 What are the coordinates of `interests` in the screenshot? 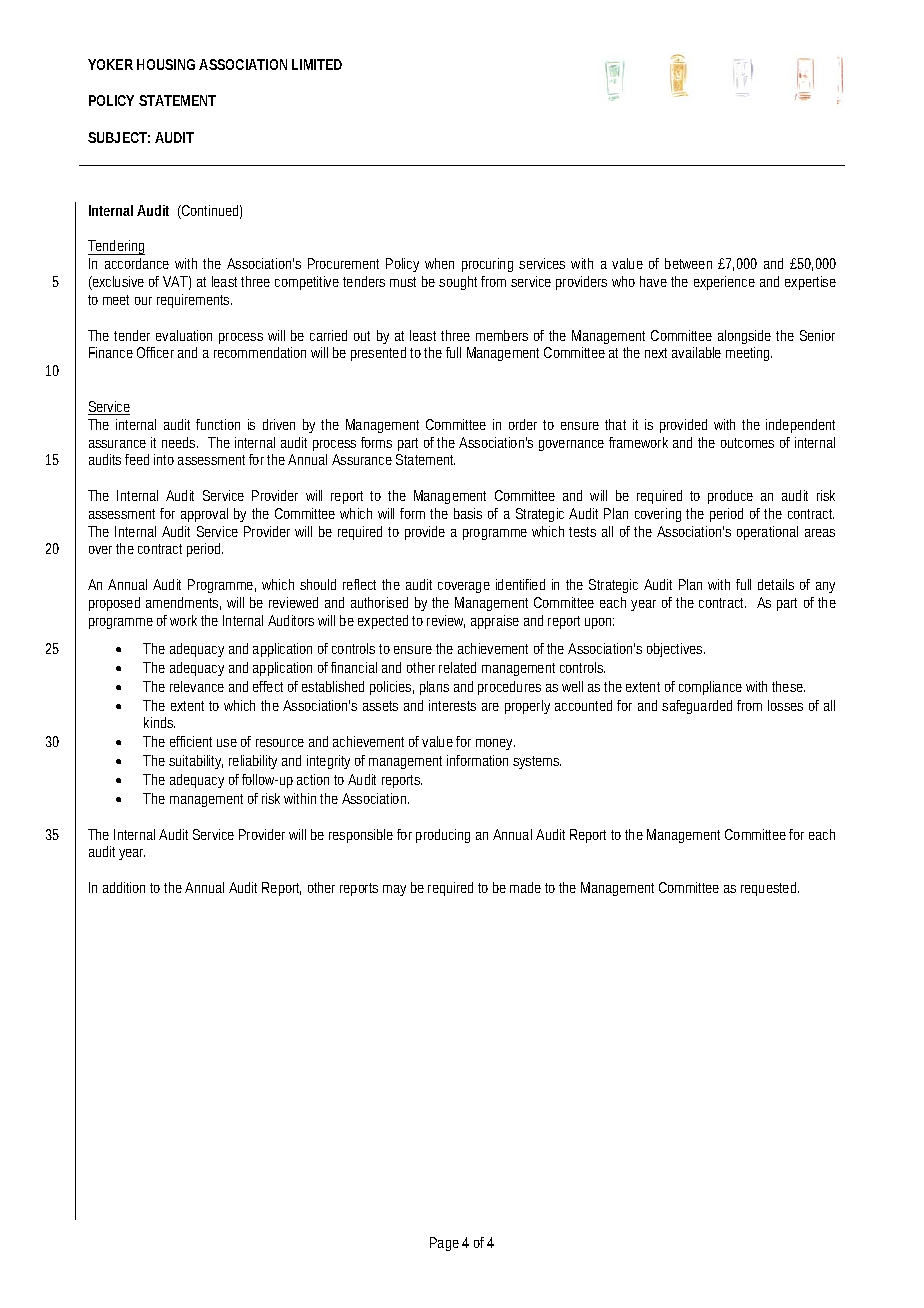 It's located at (452, 705).
